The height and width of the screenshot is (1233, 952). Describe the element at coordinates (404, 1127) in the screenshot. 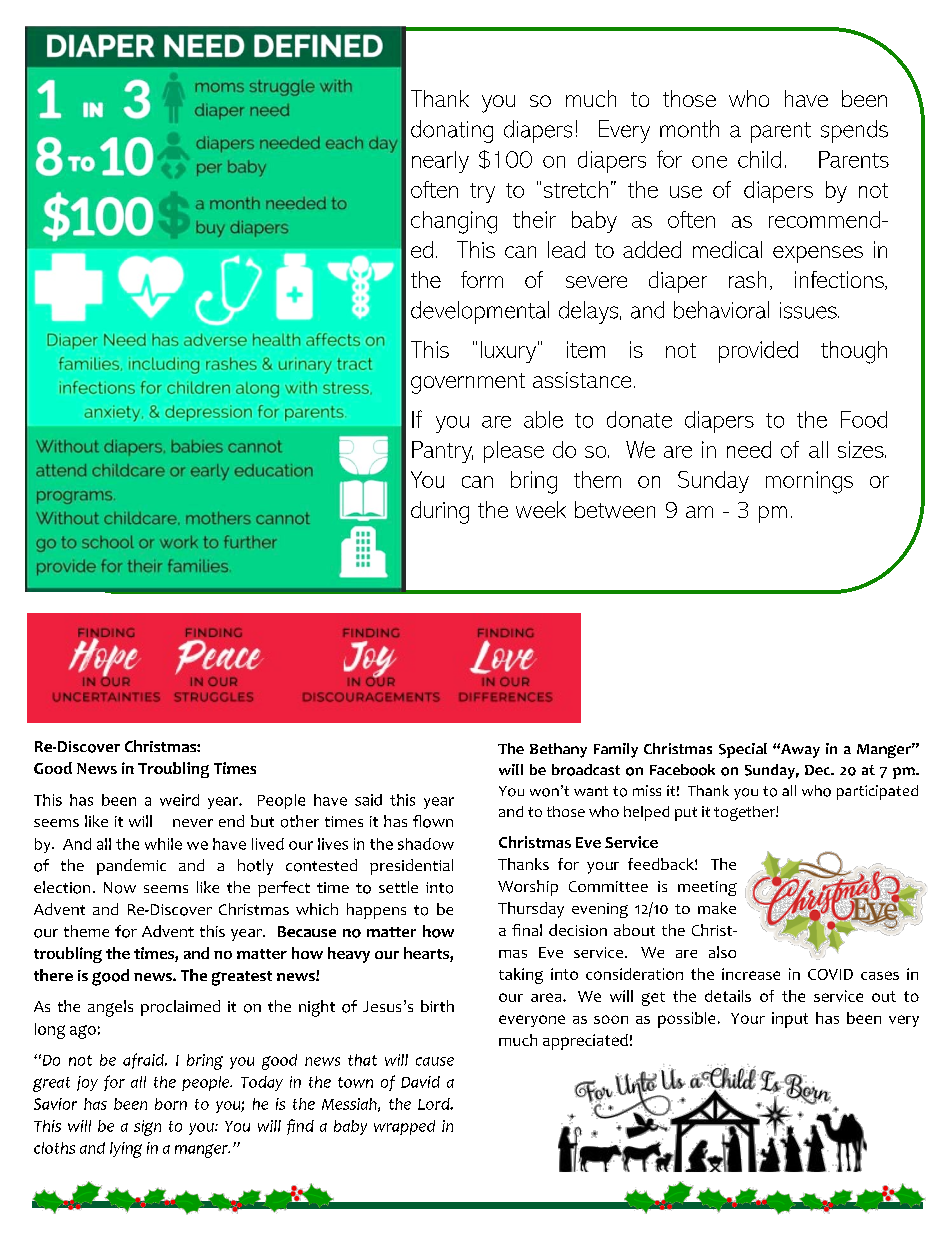

I see `wrapped` at that location.
